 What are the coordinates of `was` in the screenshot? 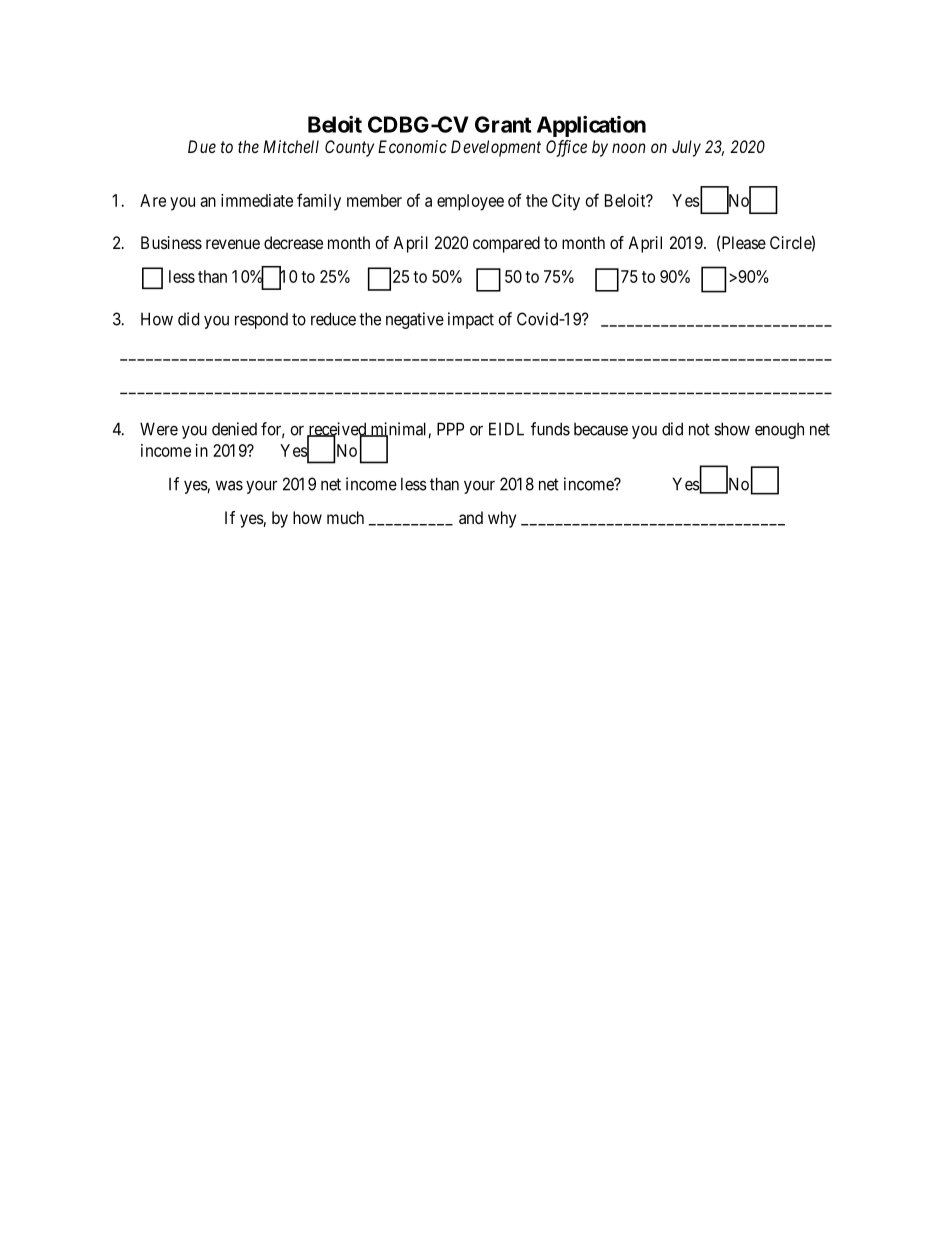 It's located at (229, 485).
